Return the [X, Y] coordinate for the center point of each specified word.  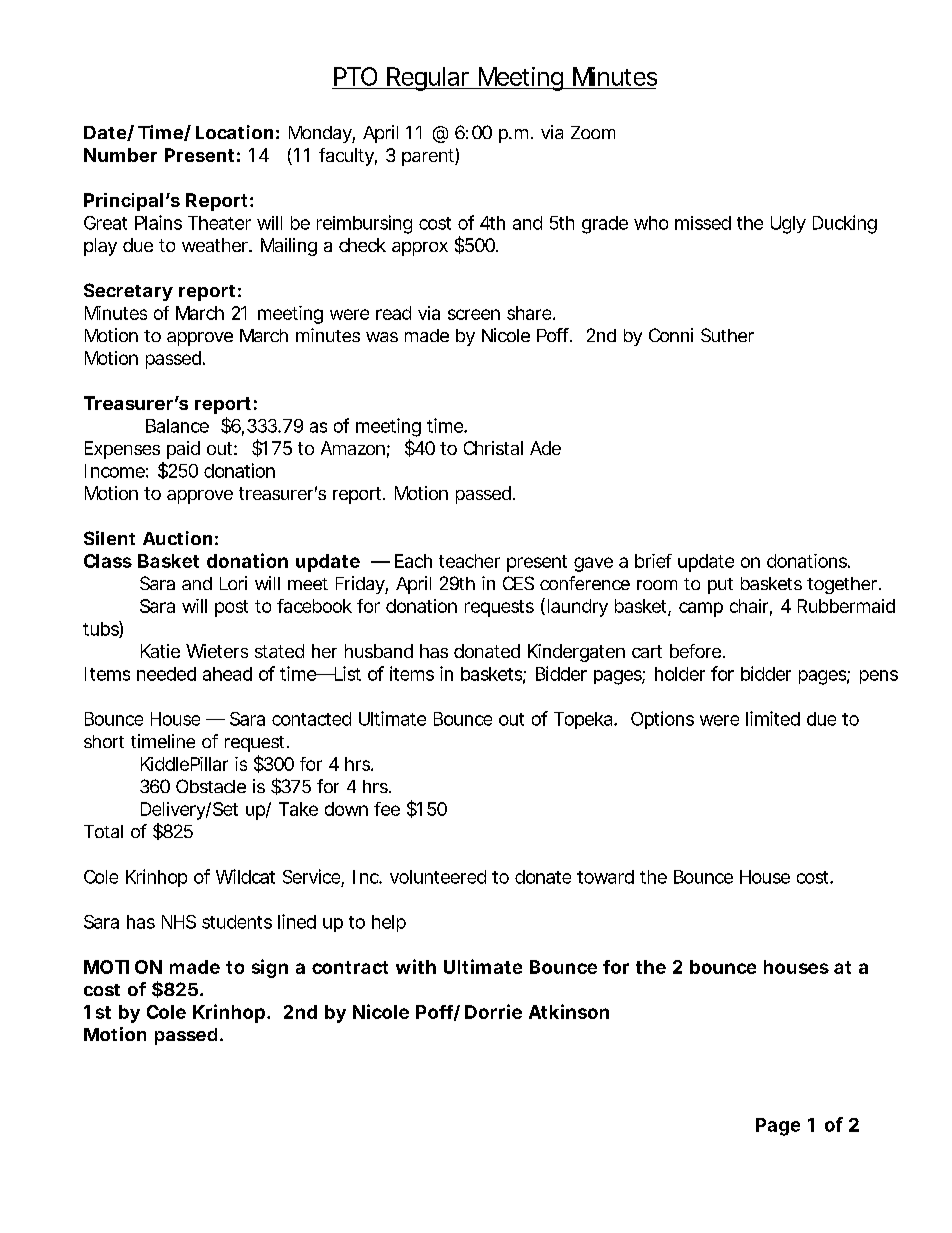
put [720, 586]
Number [120, 155]
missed [702, 223]
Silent [109, 538]
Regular [426, 79]
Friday [360, 585]
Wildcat [245, 876]
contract [350, 967]
